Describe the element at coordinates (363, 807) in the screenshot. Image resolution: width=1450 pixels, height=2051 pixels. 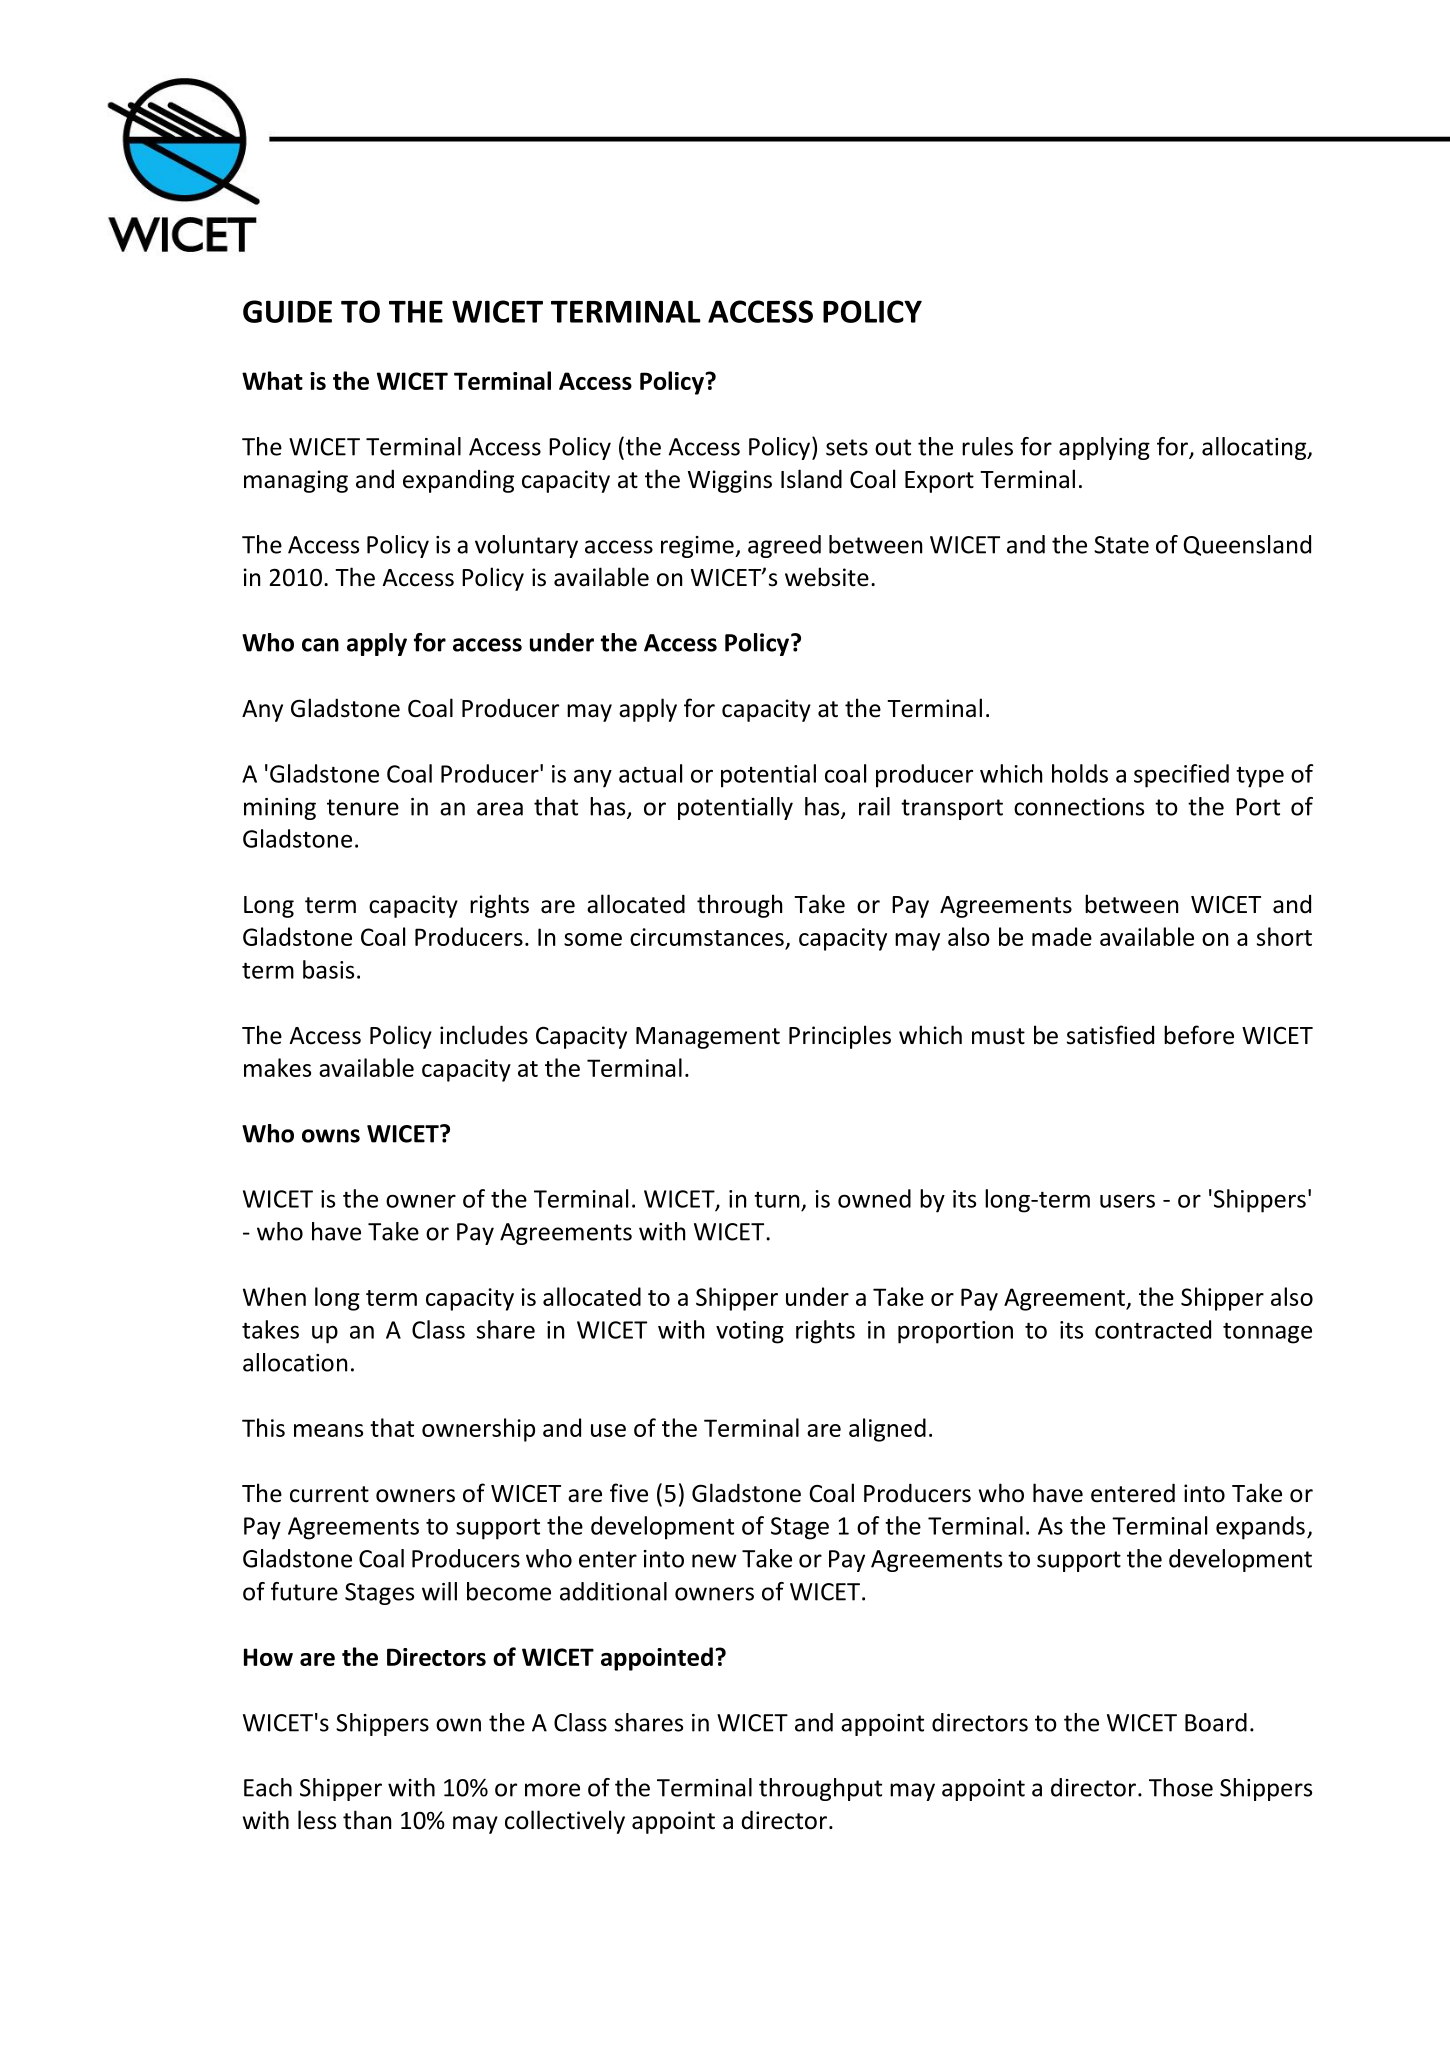
I see `tenure` at that location.
